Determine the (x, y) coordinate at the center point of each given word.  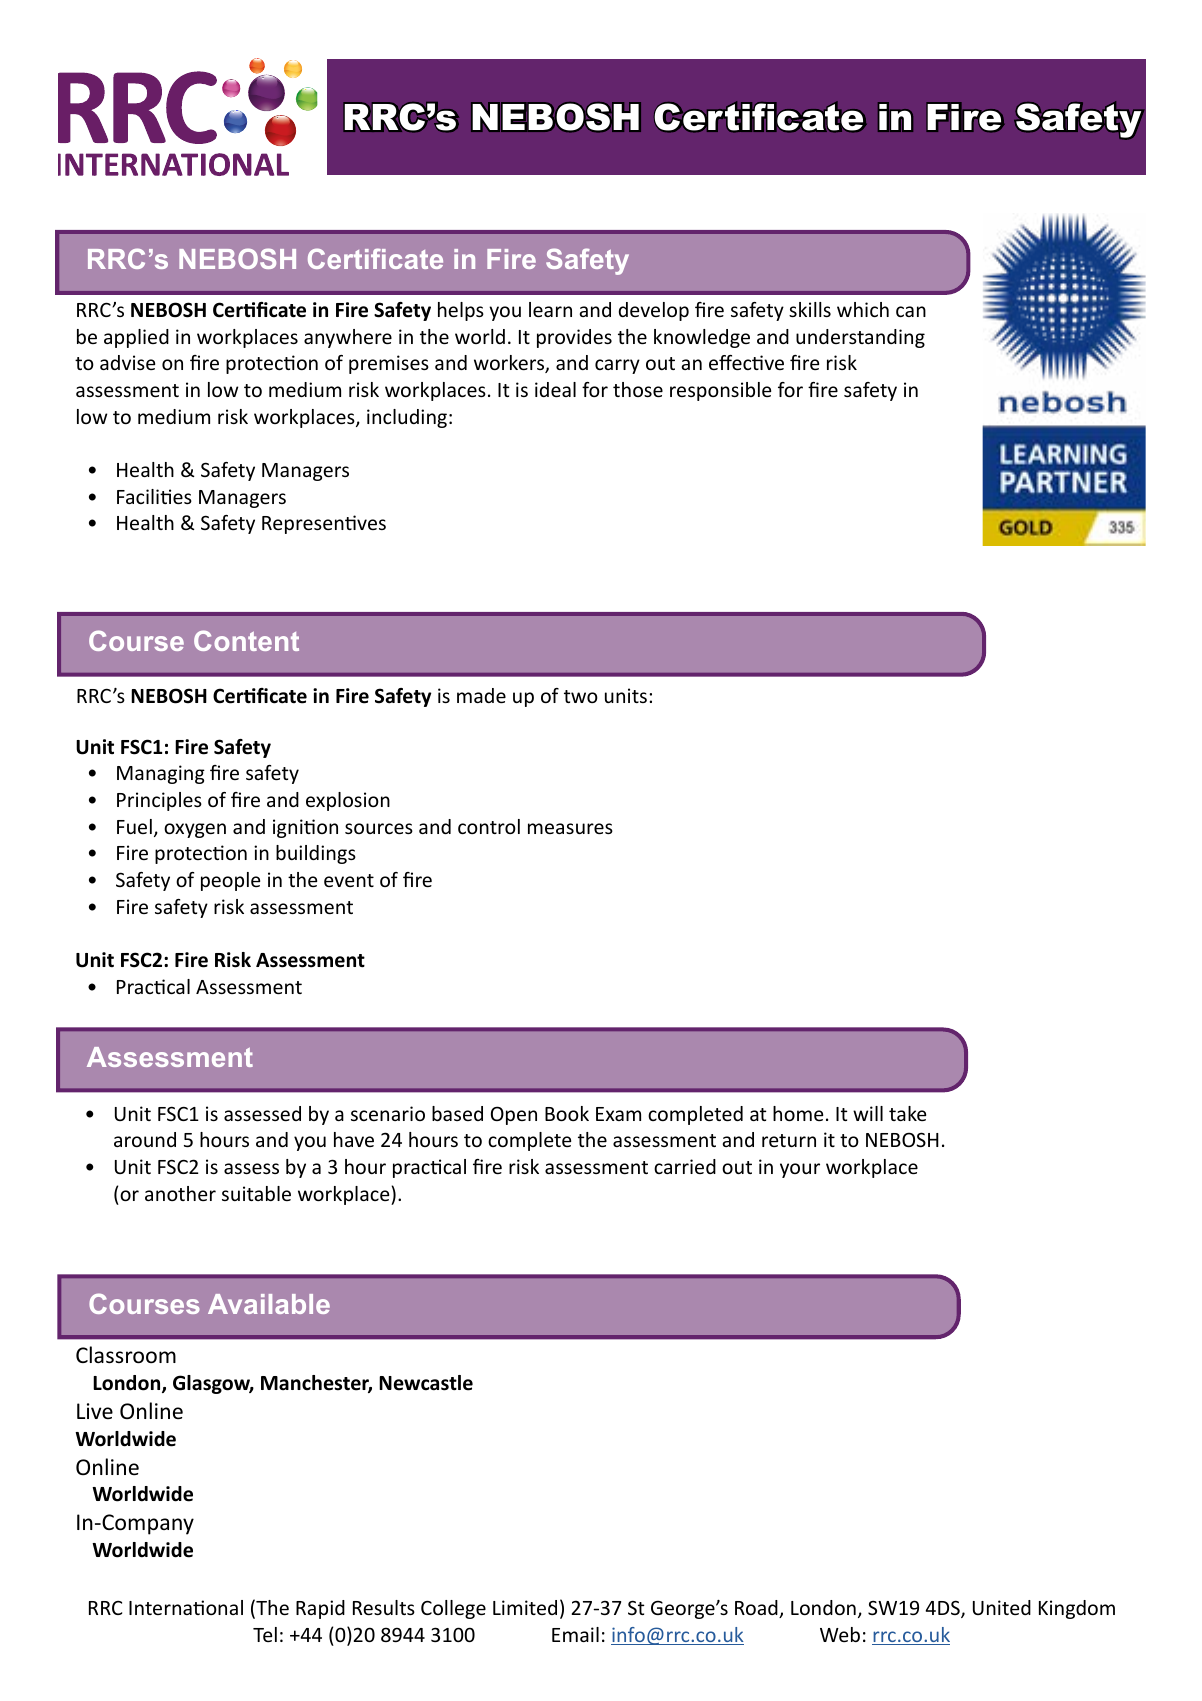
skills (810, 309)
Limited (525, 1607)
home (798, 1113)
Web (840, 1634)
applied (136, 338)
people (230, 881)
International (186, 1607)
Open (514, 1115)
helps (461, 311)
